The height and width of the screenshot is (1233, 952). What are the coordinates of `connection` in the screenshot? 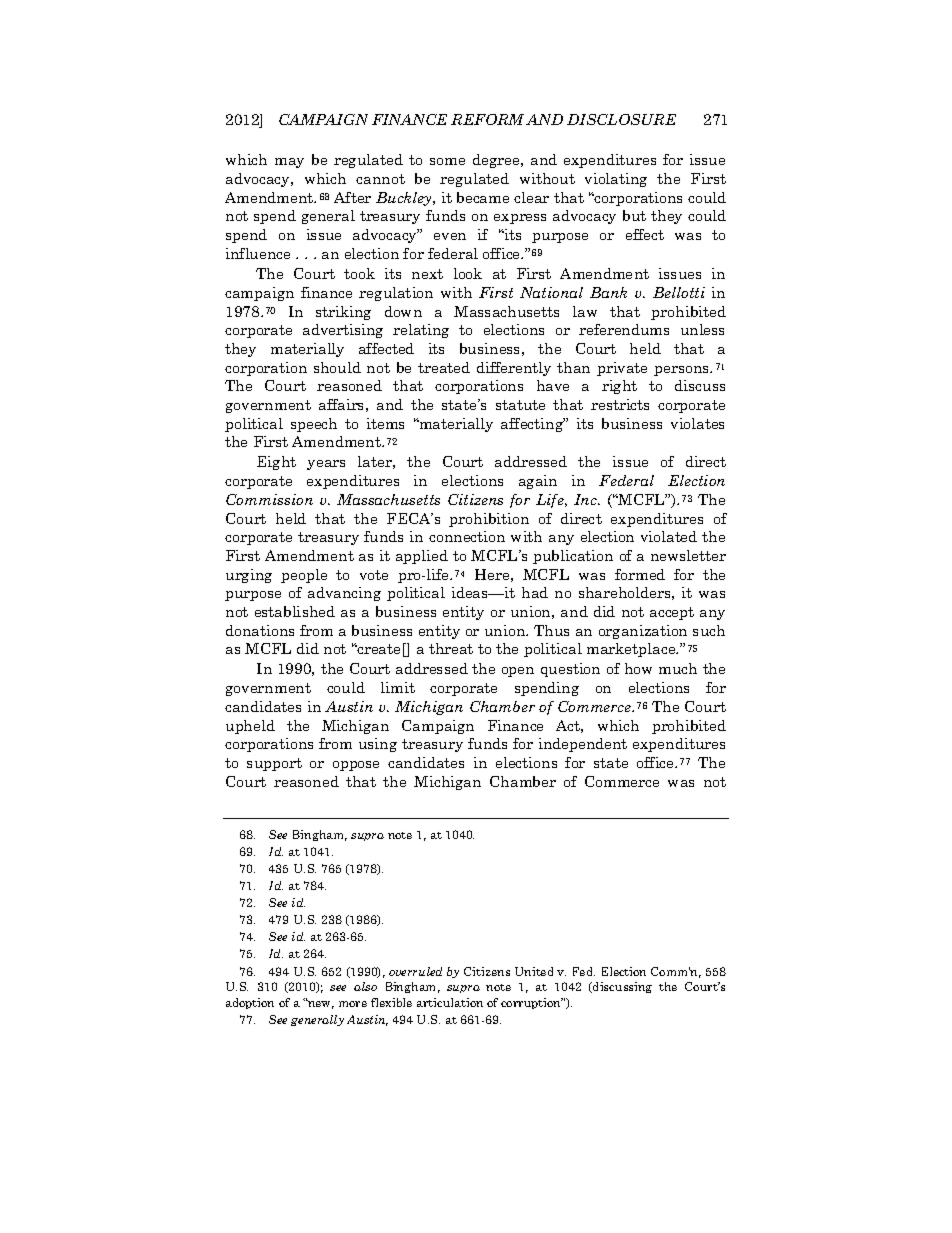 It's located at (467, 536).
